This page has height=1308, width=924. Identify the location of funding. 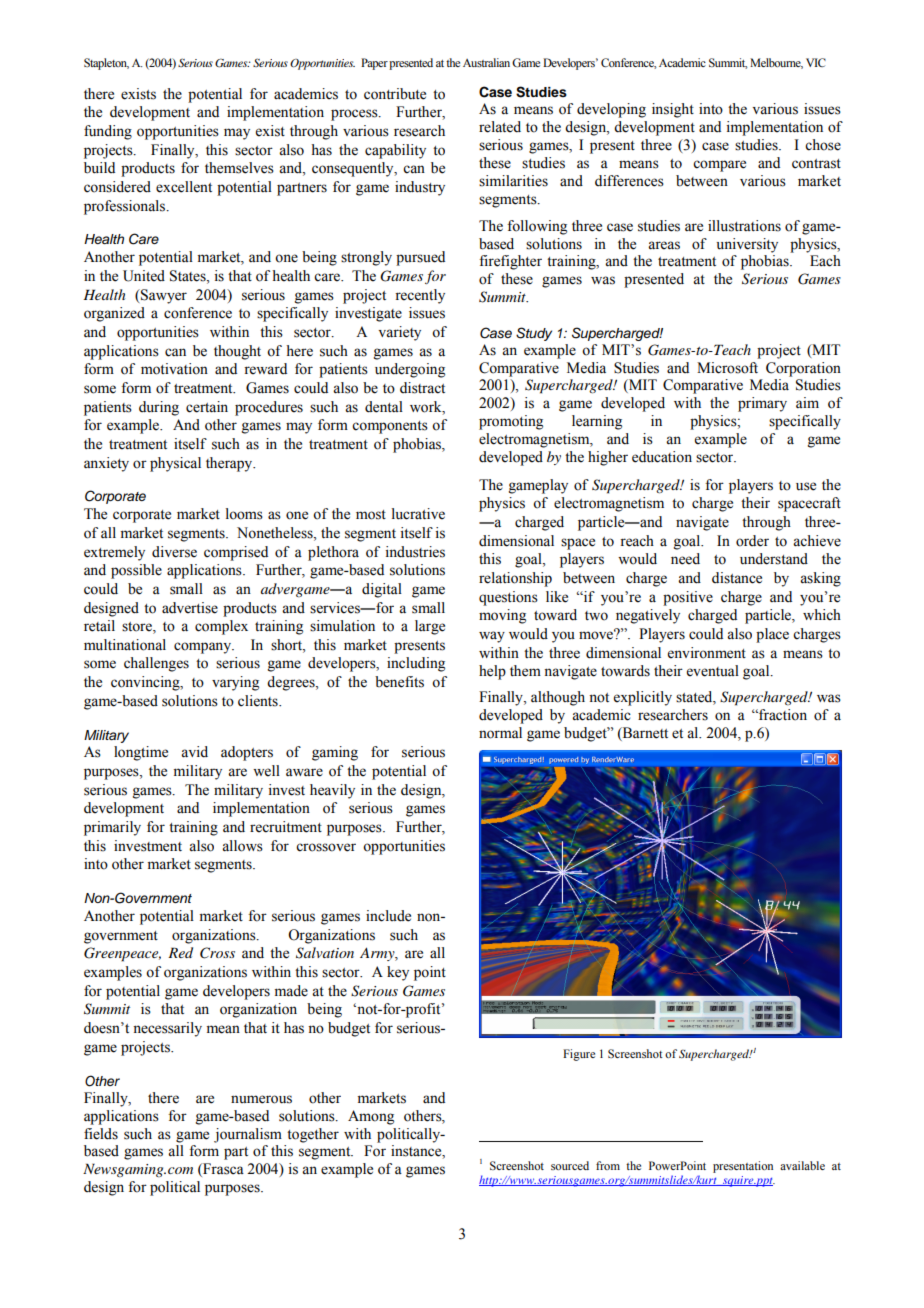
(108, 132).
